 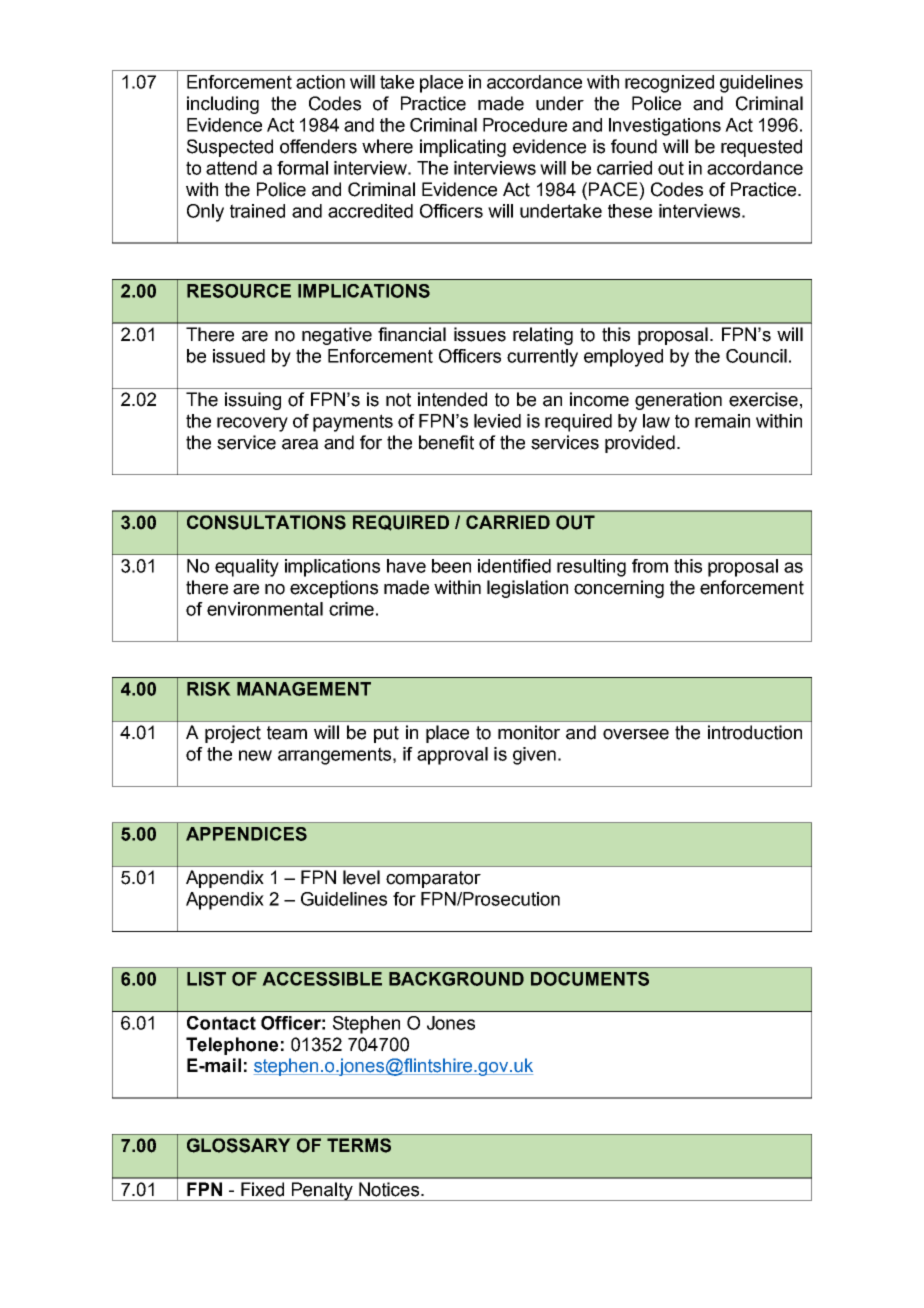 What do you see at coordinates (590, 979) in the screenshot?
I see `DOCUMENTS` at bounding box center [590, 979].
